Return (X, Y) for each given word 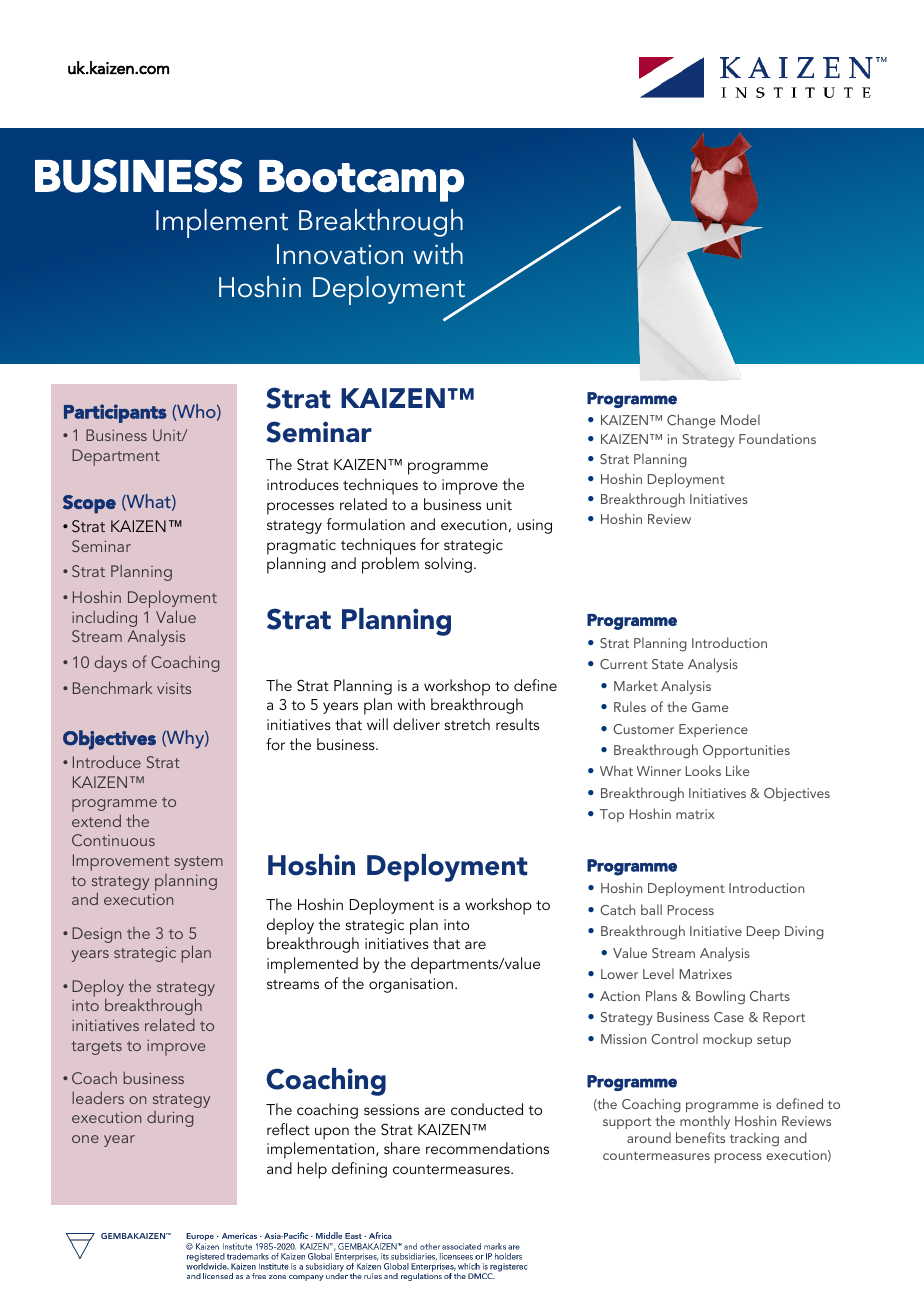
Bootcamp (361, 181)
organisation (411, 985)
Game (710, 707)
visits (174, 688)
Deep (763, 932)
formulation (365, 524)
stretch (467, 724)
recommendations (487, 1148)
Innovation (340, 254)
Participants (115, 413)
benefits (700, 1137)
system (198, 863)
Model (740, 419)
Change (691, 421)
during (170, 1119)
